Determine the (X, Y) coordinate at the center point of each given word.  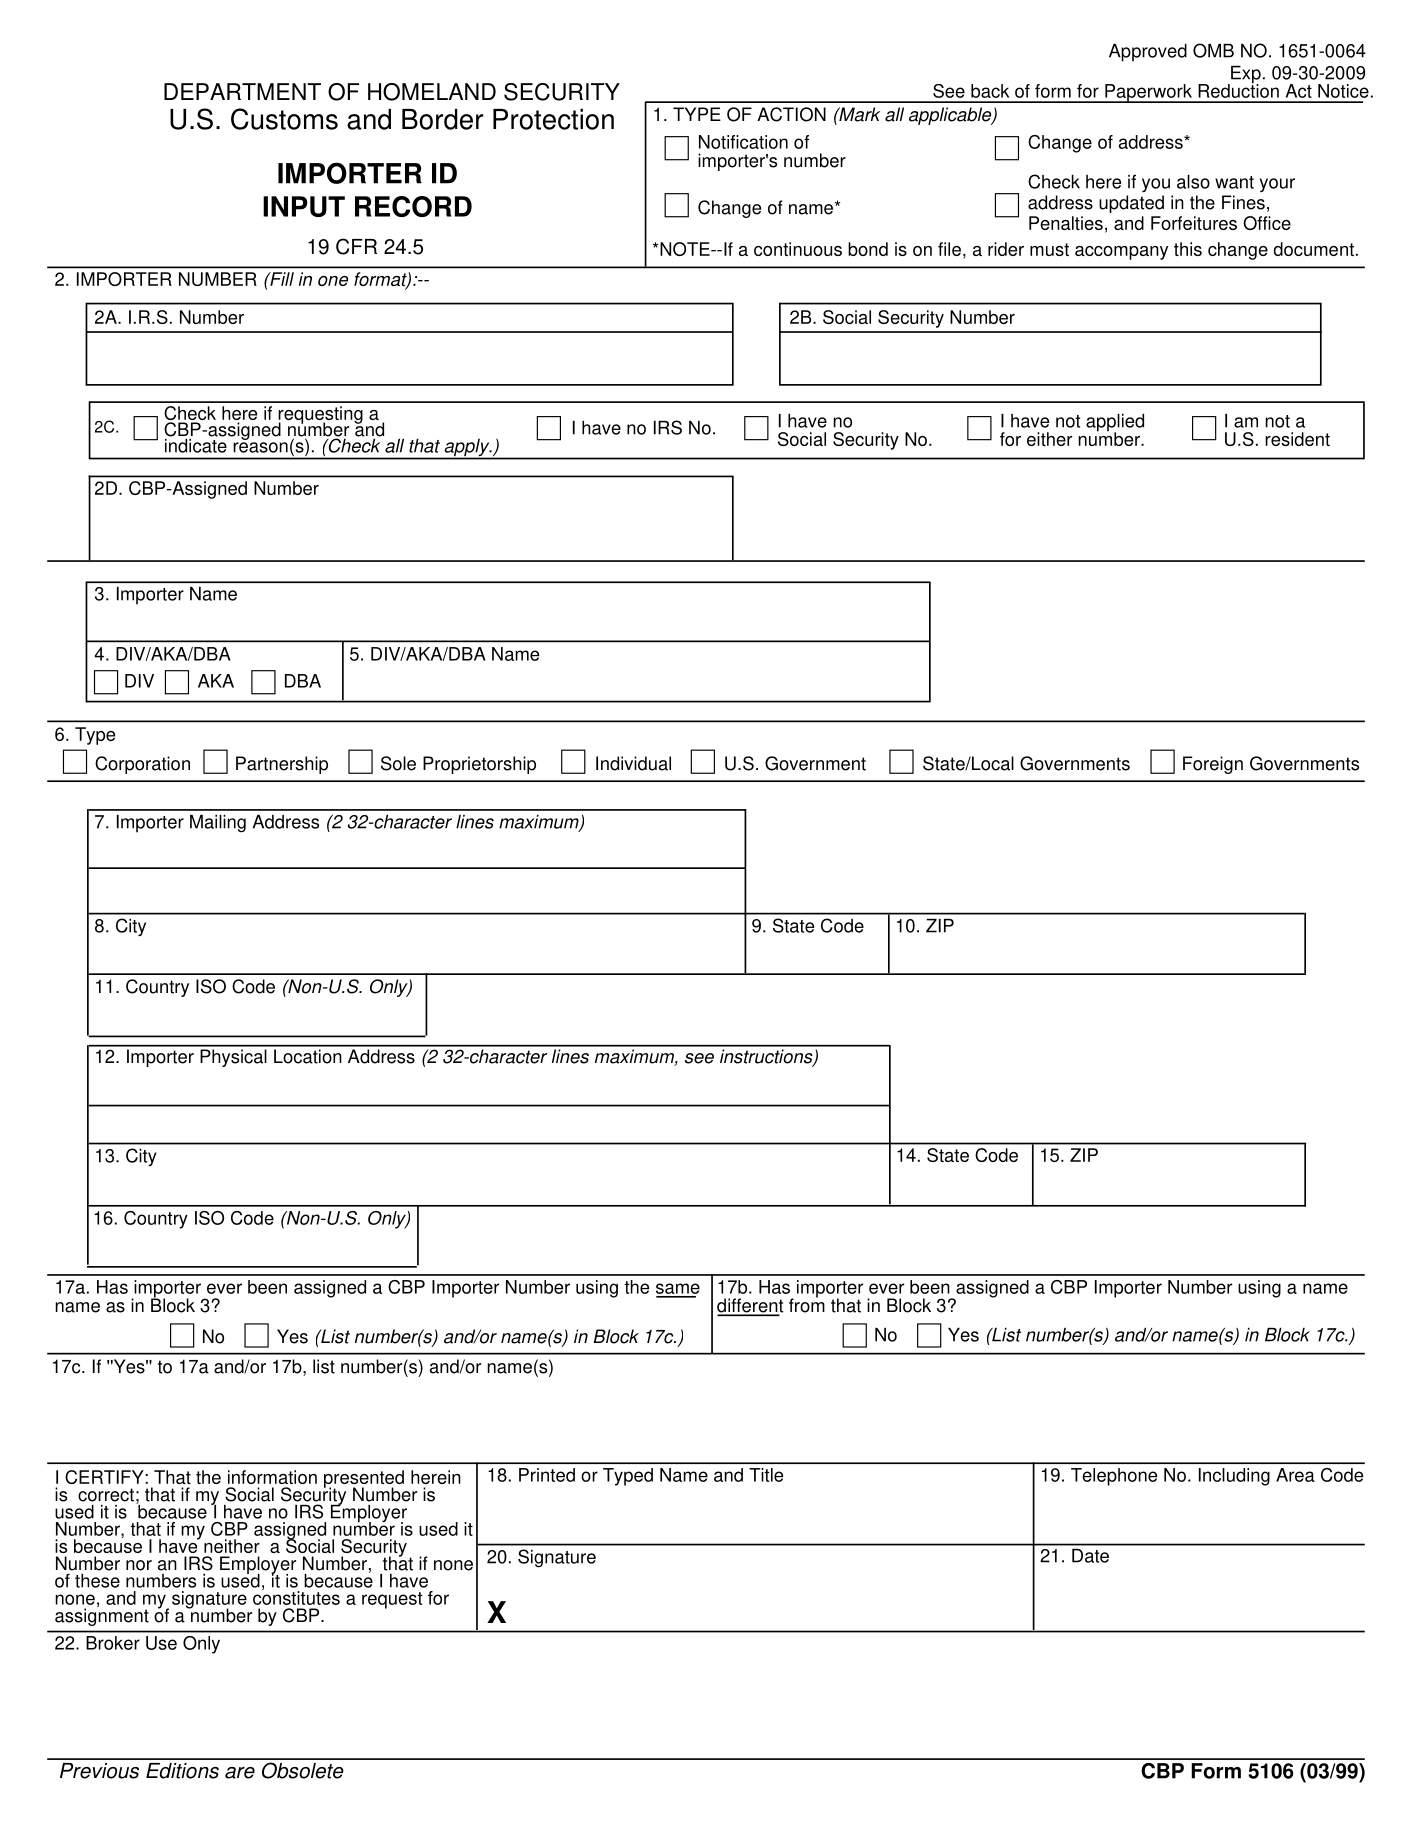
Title (766, 1475)
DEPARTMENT (242, 91)
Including (1234, 1477)
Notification (743, 142)
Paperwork (1148, 93)
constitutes (296, 1597)
